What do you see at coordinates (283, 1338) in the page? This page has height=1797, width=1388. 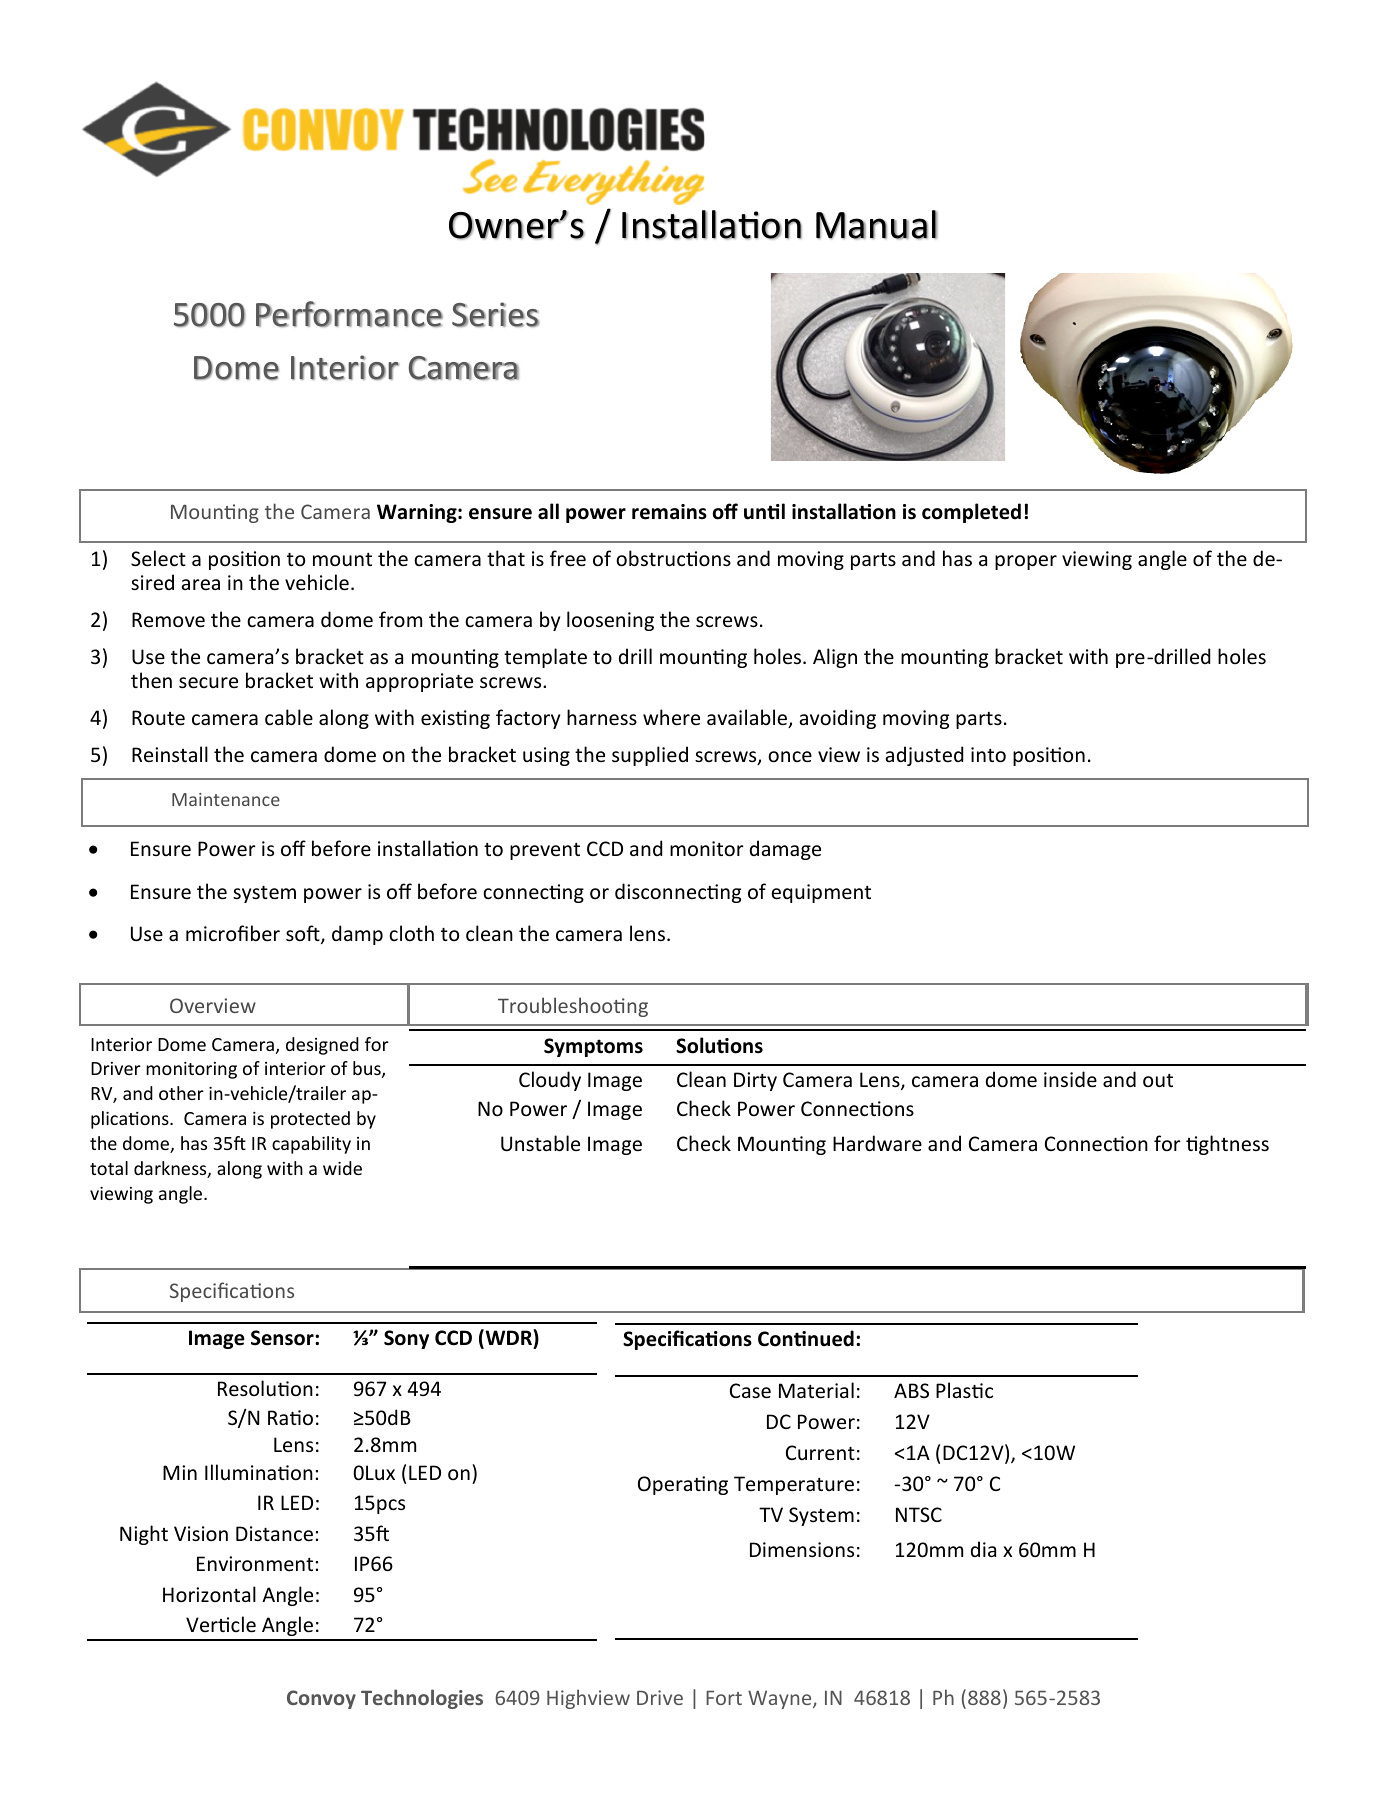 I see `Sensor` at bounding box center [283, 1338].
